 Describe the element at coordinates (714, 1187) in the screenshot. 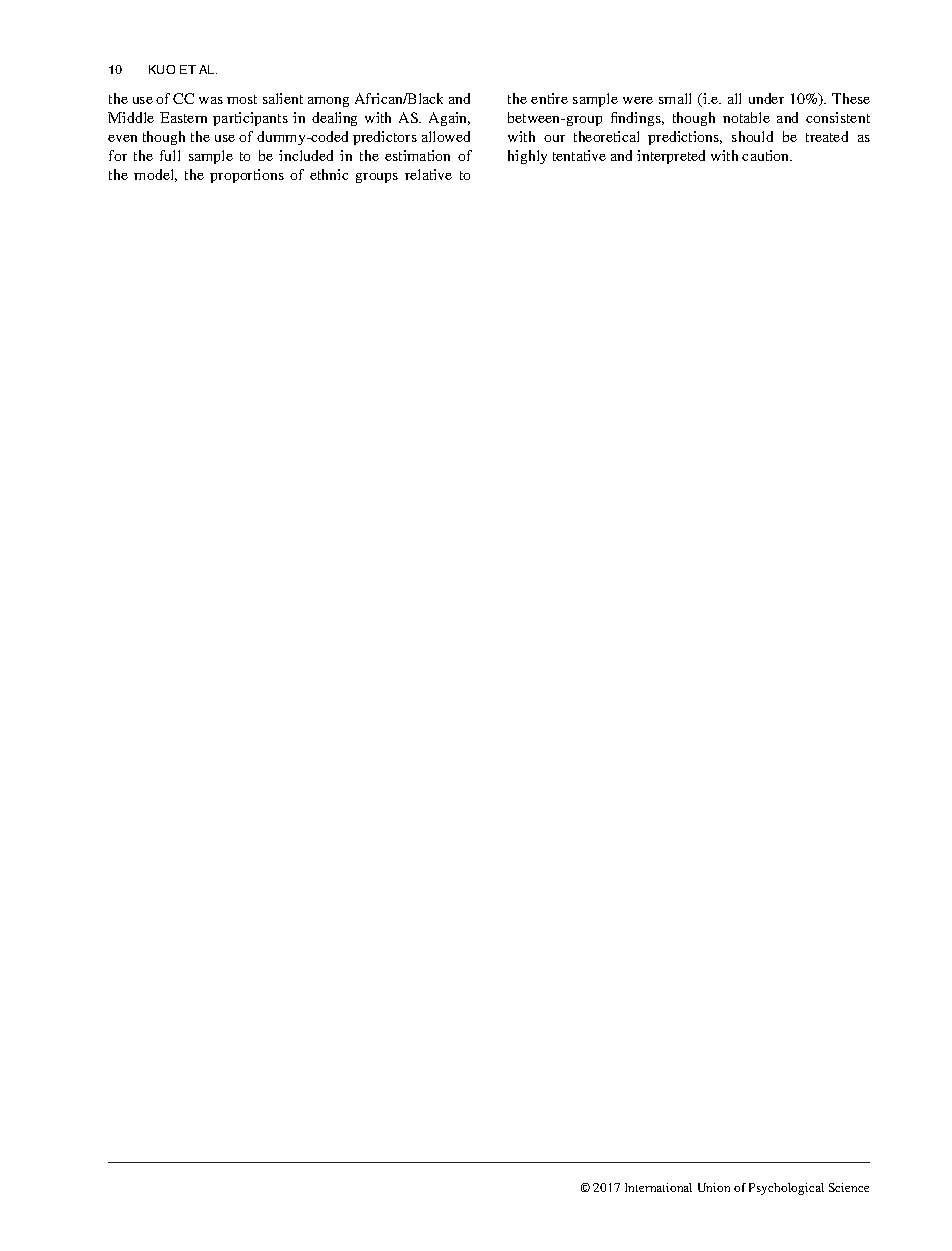

I see `Union` at that location.
